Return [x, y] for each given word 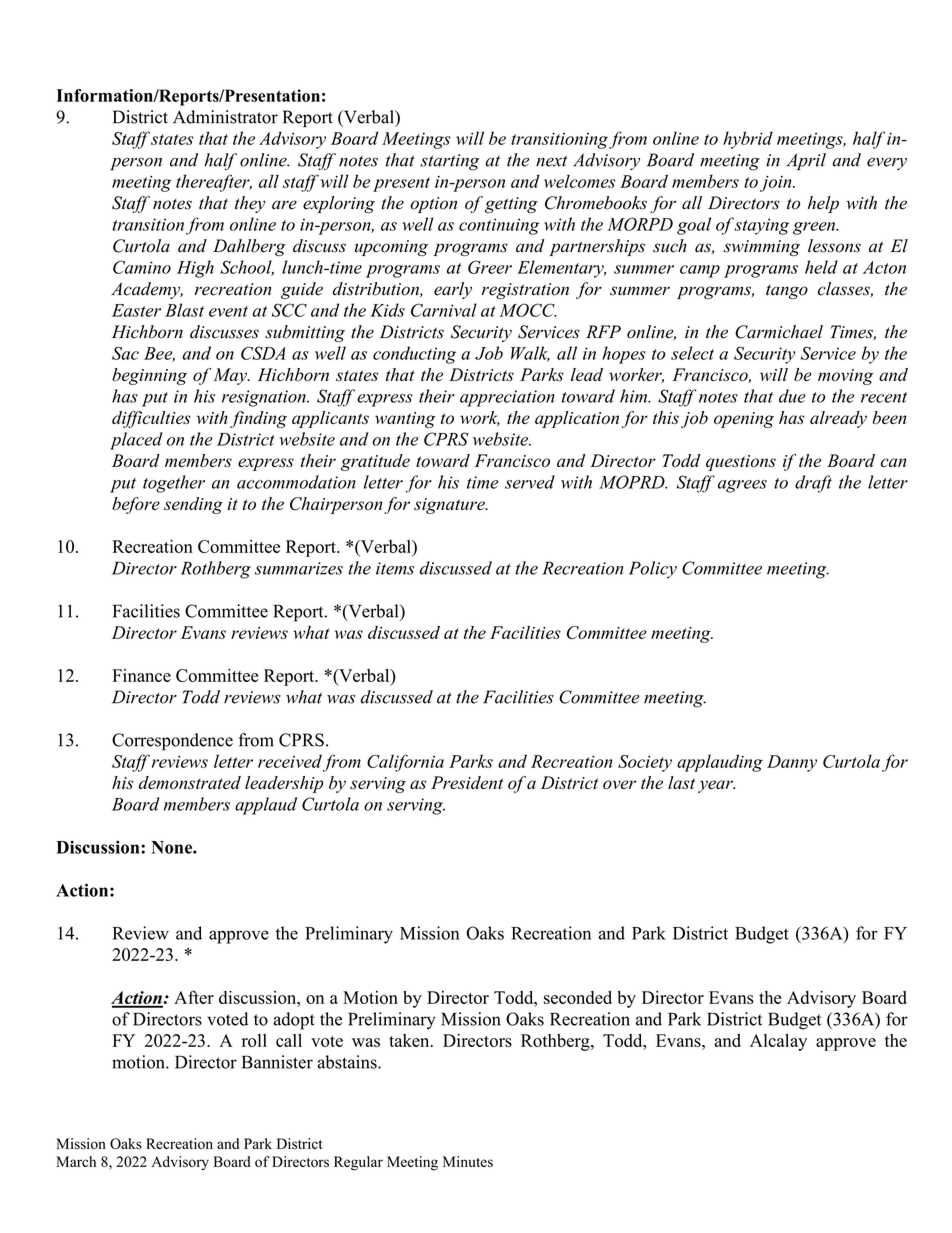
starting [449, 162]
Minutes [468, 1161]
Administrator [225, 117]
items [395, 568]
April [806, 162]
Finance [141, 675]
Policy [653, 570]
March [76, 1161]
